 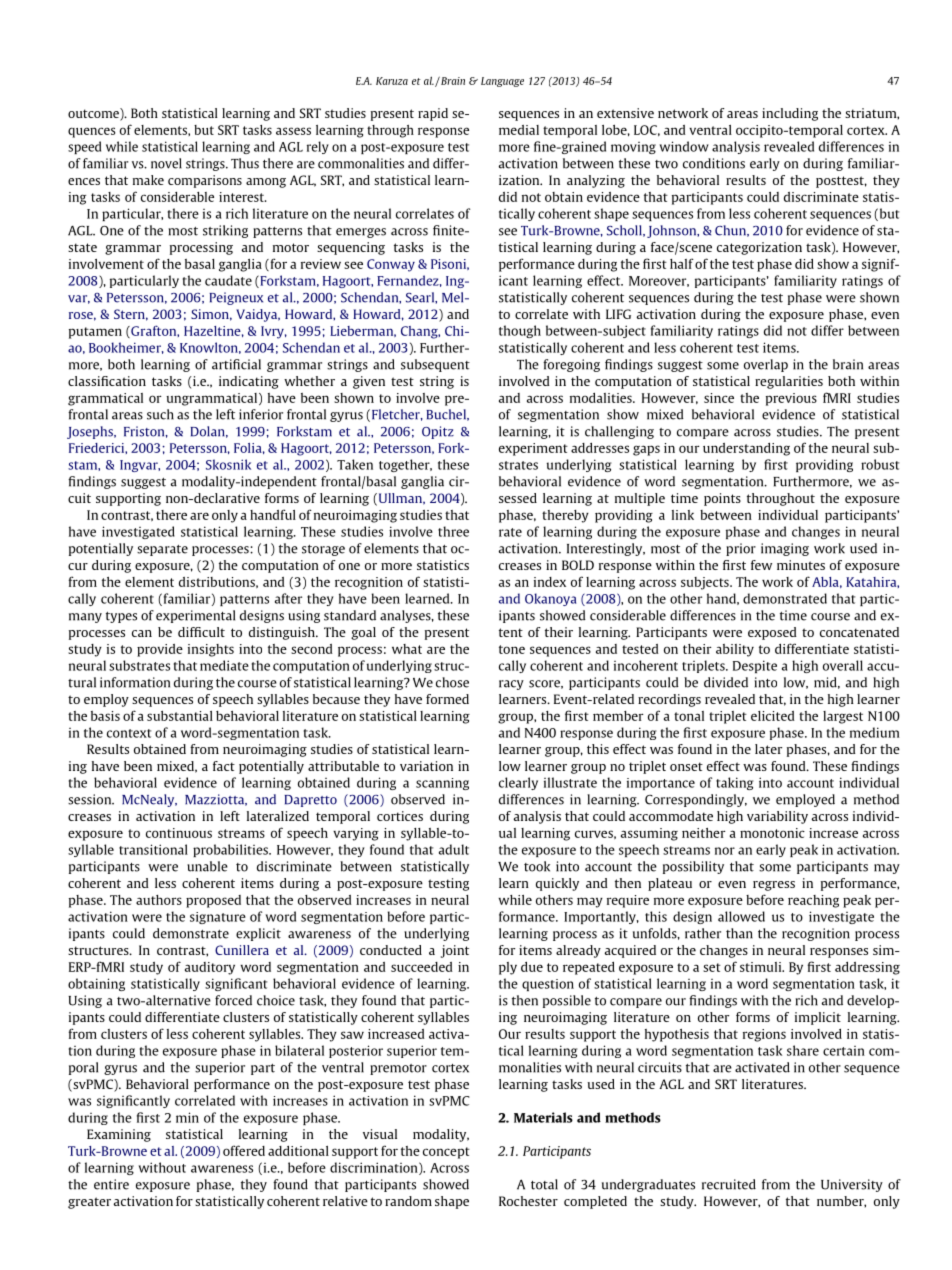 What do you see at coordinates (813, 901) in the document?
I see `reaching` at bounding box center [813, 901].
